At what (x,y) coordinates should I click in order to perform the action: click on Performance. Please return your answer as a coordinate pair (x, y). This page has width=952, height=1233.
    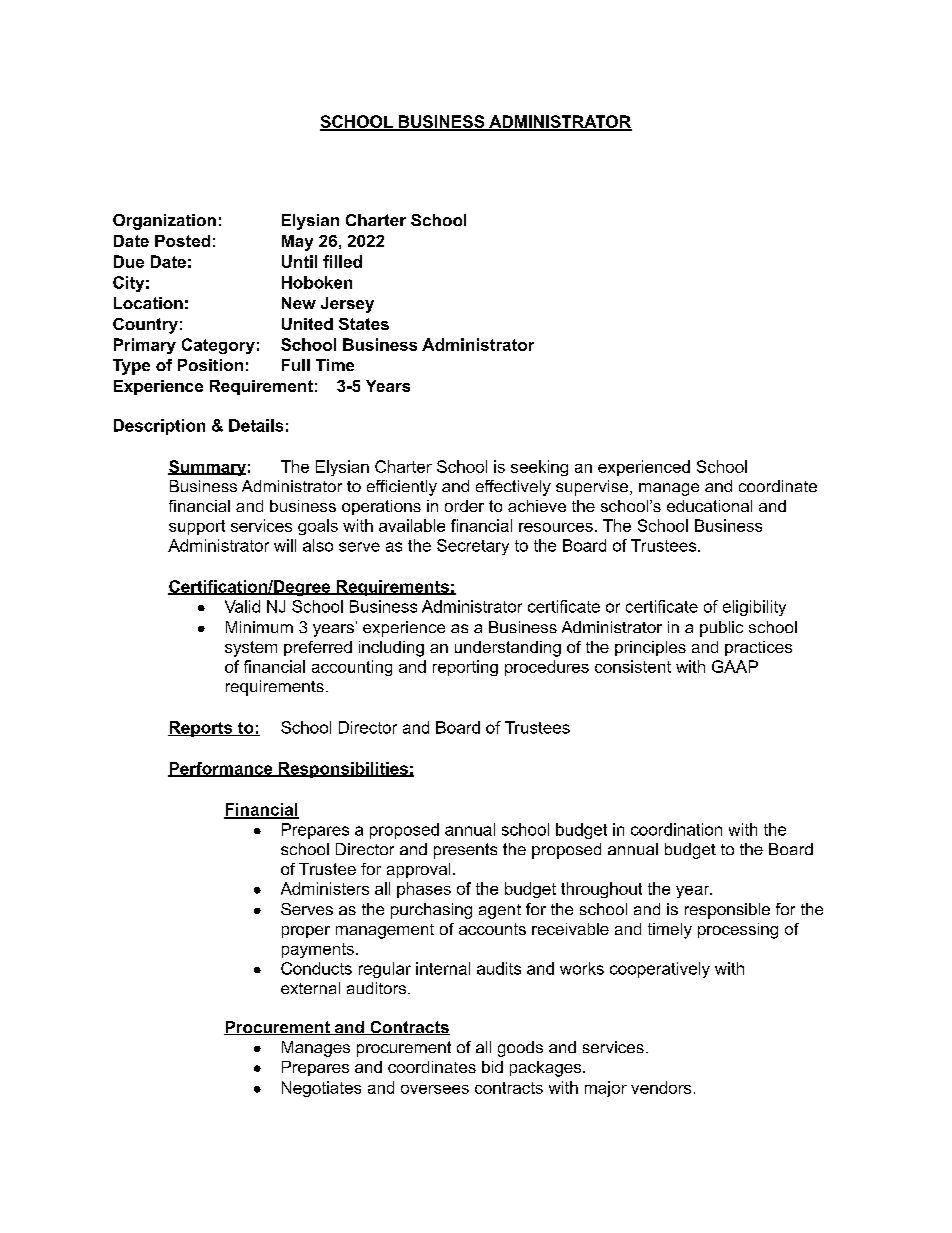
    Looking at the image, I should click on (221, 769).
